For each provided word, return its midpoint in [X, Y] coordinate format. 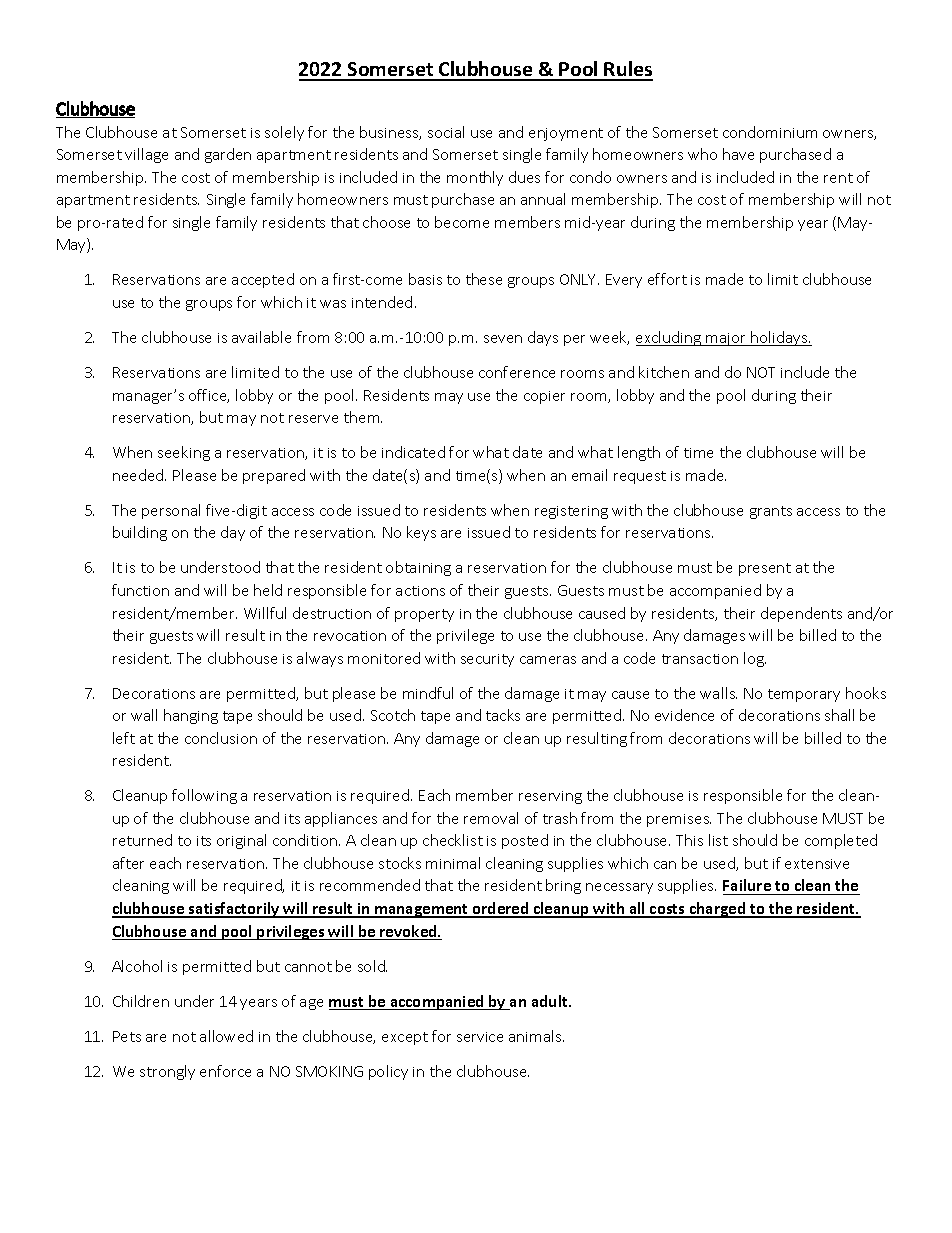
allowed [226, 1036]
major [726, 339]
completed [841, 841]
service [480, 1037]
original [241, 841]
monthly [475, 178]
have [738, 154]
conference [517, 372]
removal [491, 818]
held [268, 590]
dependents [801, 614]
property [424, 615]
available [261, 337]
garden [228, 155]
